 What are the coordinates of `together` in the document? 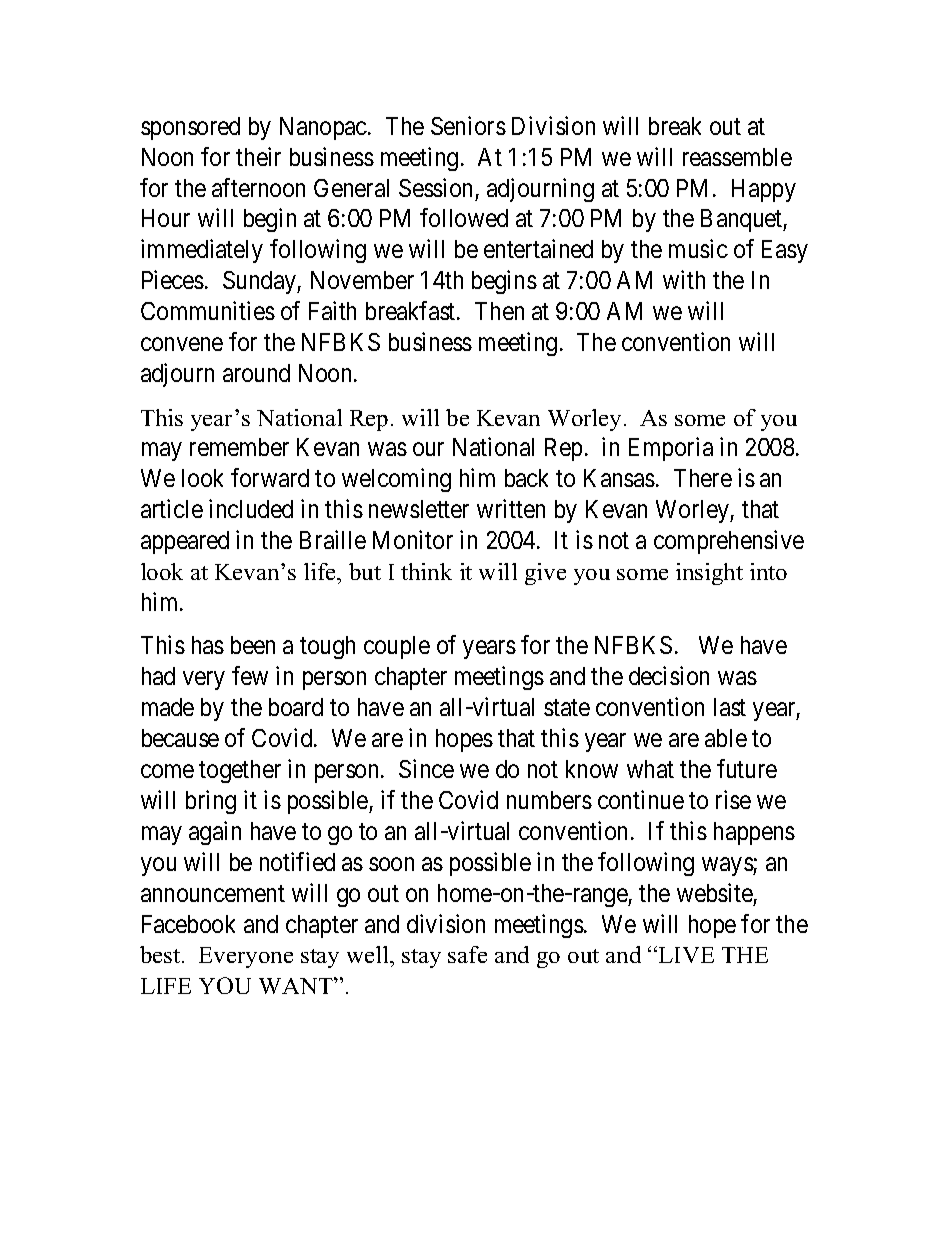 It's located at (240, 771).
